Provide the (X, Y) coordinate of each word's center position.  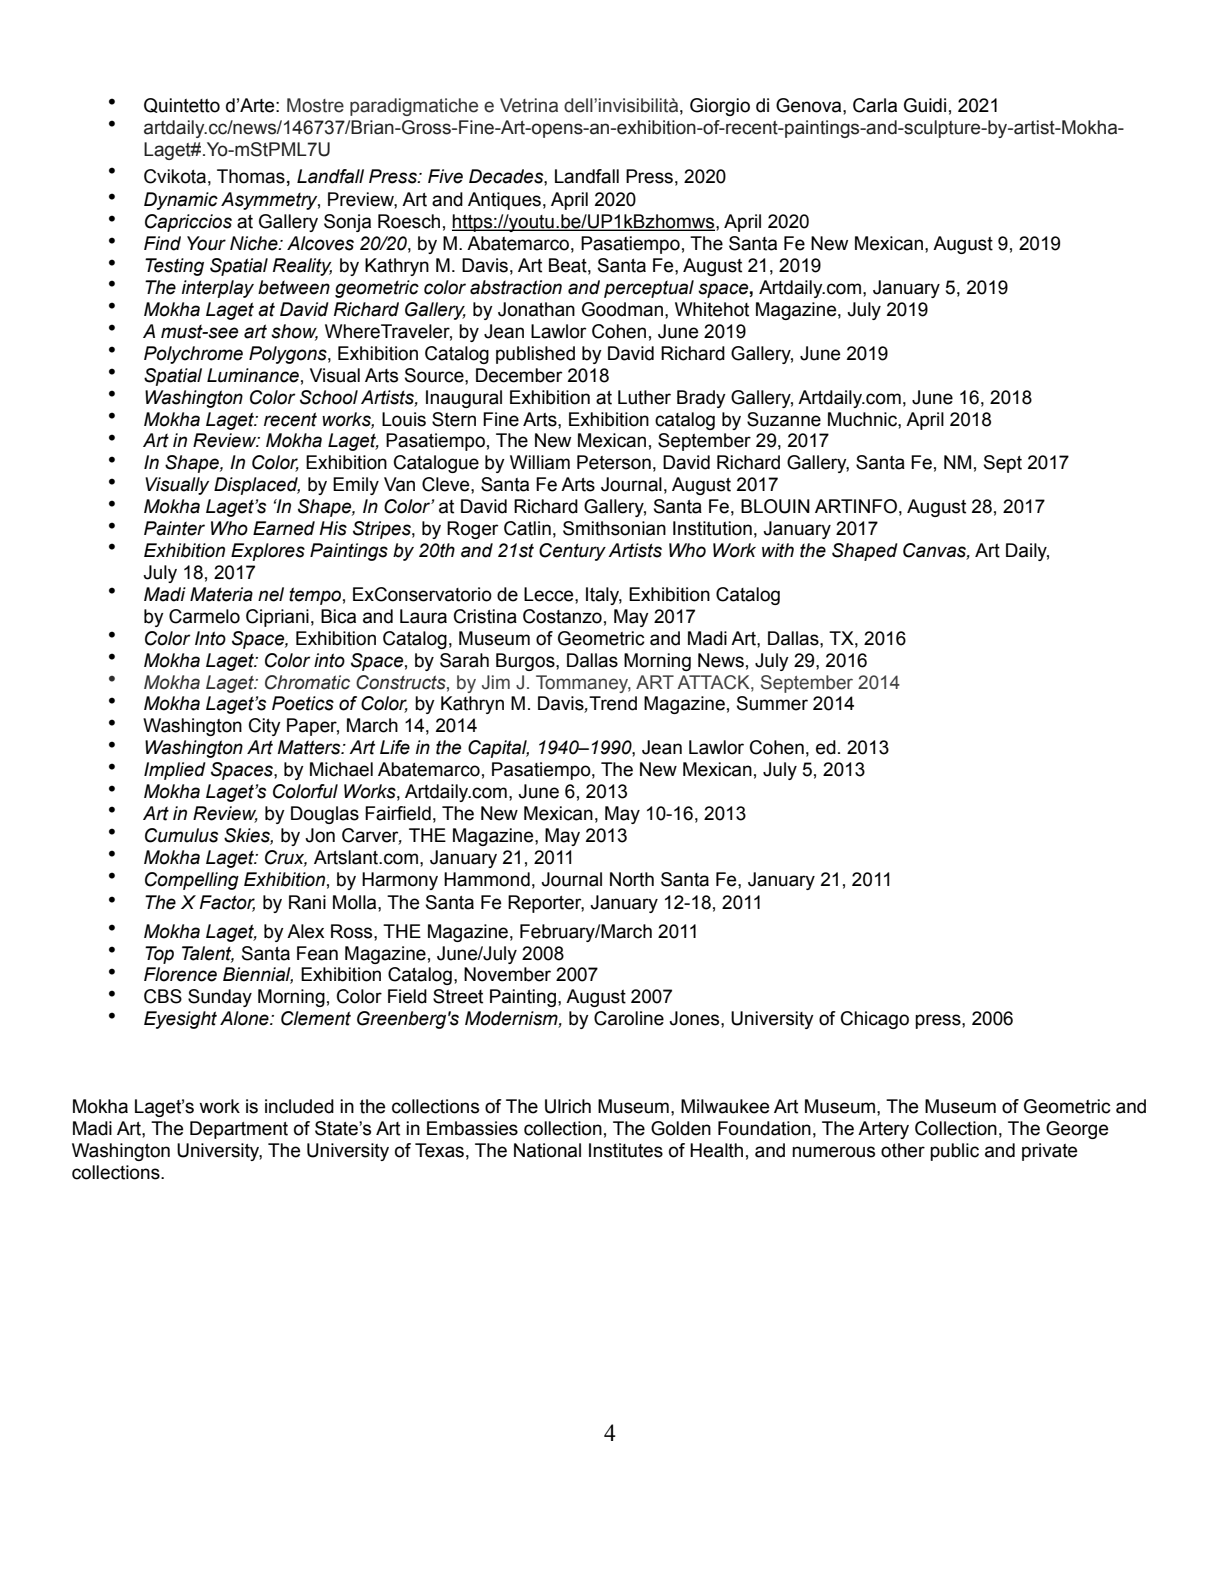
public (954, 1152)
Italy (604, 596)
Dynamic (181, 201)
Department (239, 1130)
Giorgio (720, 107)
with (778, 550)
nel (271, 594)
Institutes (626, 1150)
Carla (875, 105)
